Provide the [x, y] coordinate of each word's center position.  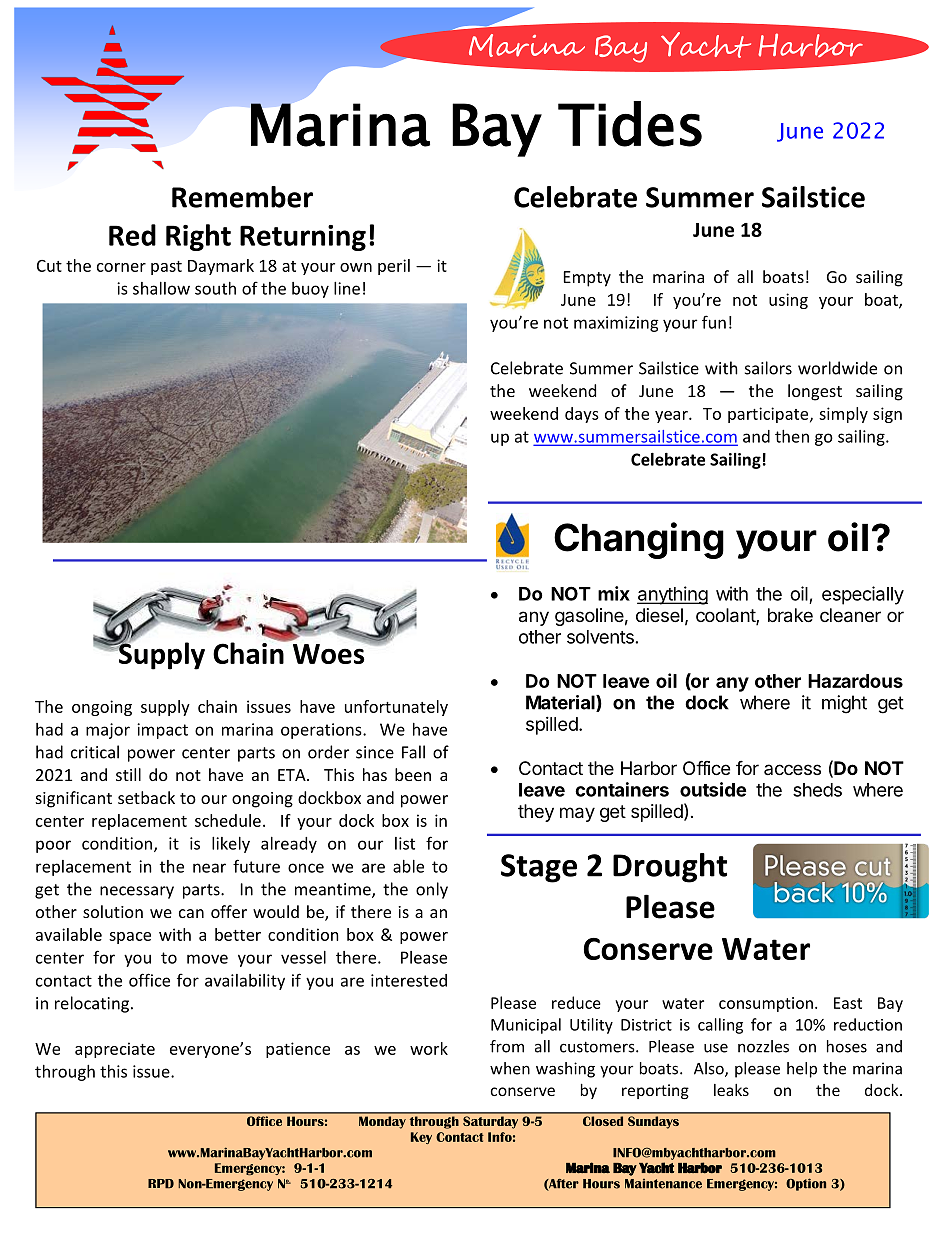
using [788, 301]
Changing [639, 540]
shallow [161, 288]
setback [146, 797]
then [792, 436]
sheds [817, 790]
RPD [161, 1184]
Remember [242, 197]
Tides [630, 124]
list [405, 843]
